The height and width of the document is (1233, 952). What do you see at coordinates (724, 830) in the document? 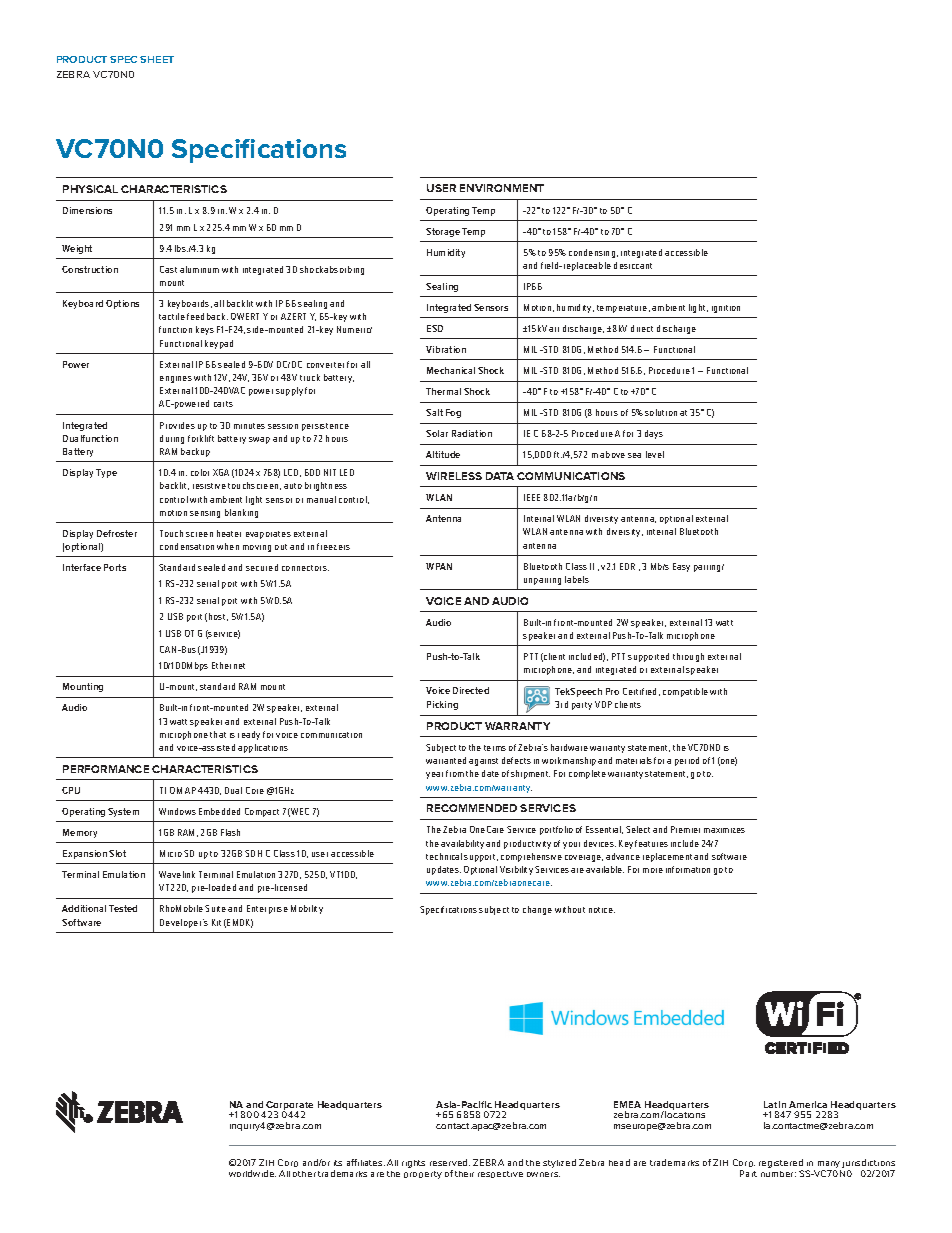
I see `maximizes` at bounding box center [724, 830].
